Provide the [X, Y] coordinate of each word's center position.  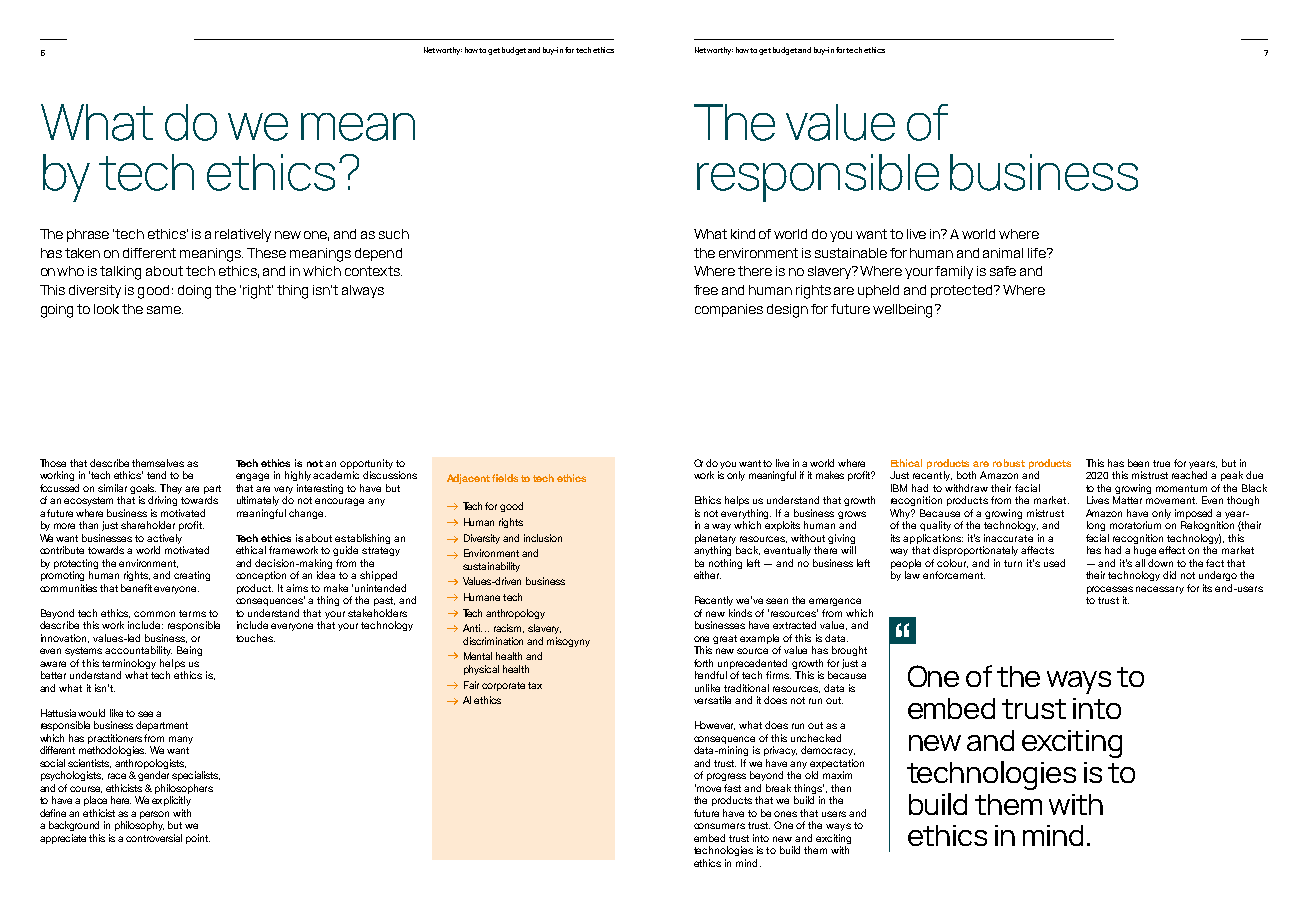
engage [252, 477]
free [706, 290]
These [266, 253]
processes [1110, 590]
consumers [719, 826]
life [1038, 253]
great [725, 639]
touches [255, 638]
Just [899, 475]
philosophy [139, 826]
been [1138, 463]
